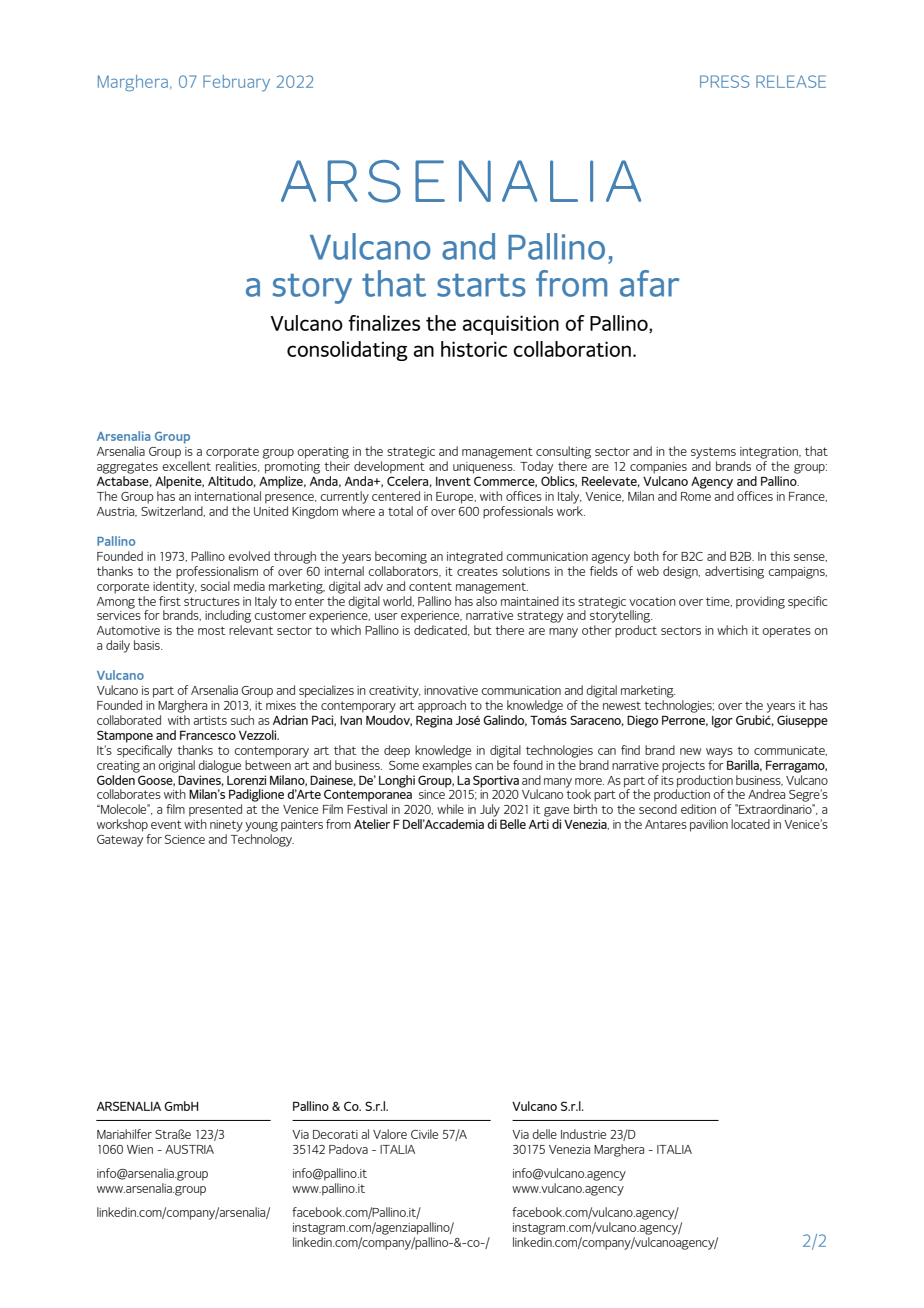  I want to click on Switzerland, so click(173, 511).
